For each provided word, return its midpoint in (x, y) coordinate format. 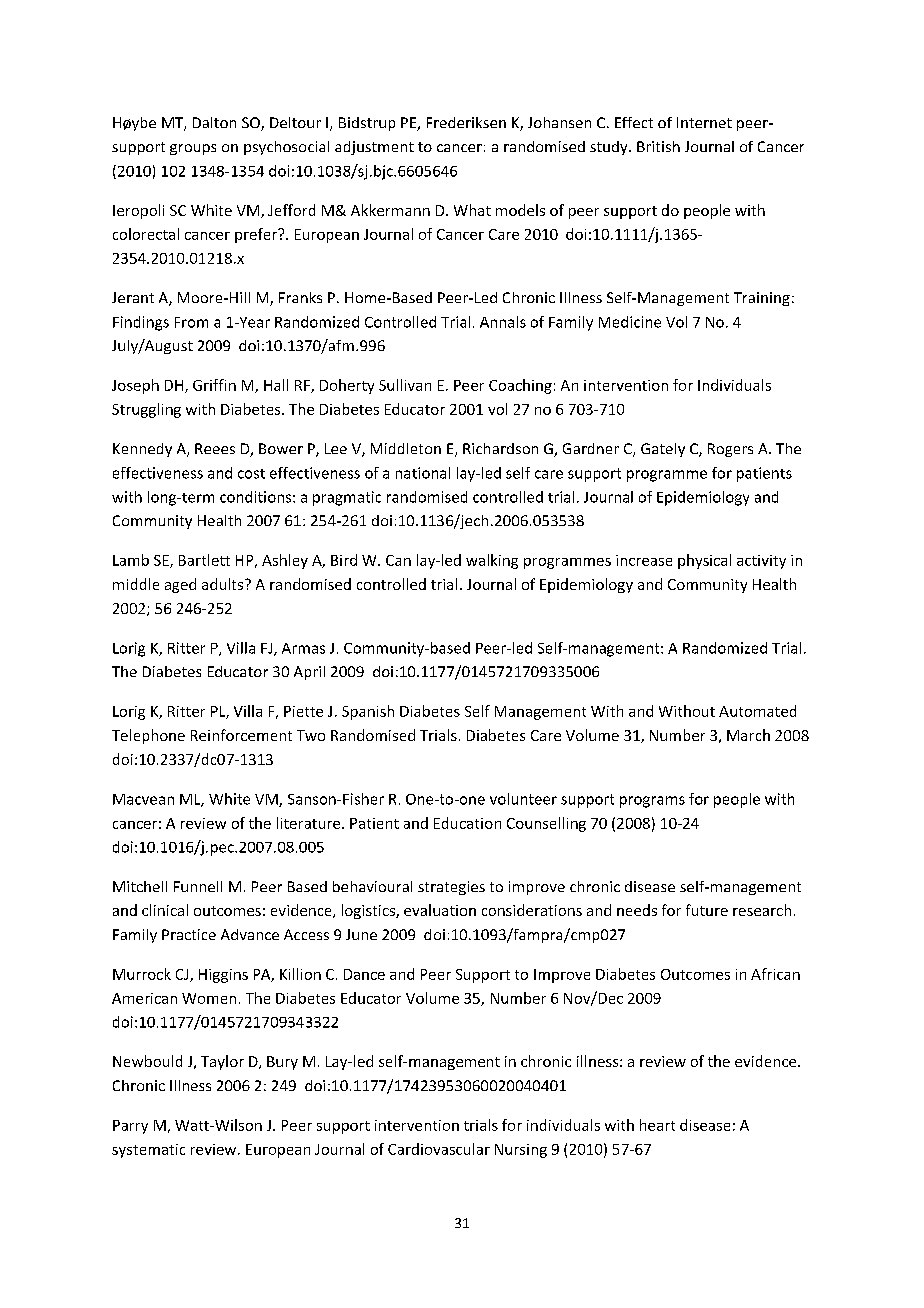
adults (222, 584)
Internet (704, 122)
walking (492, 561)
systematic (148, 1151)
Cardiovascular (439, 1149)
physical (704, 561)
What (472, 210)
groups (193, 149)
